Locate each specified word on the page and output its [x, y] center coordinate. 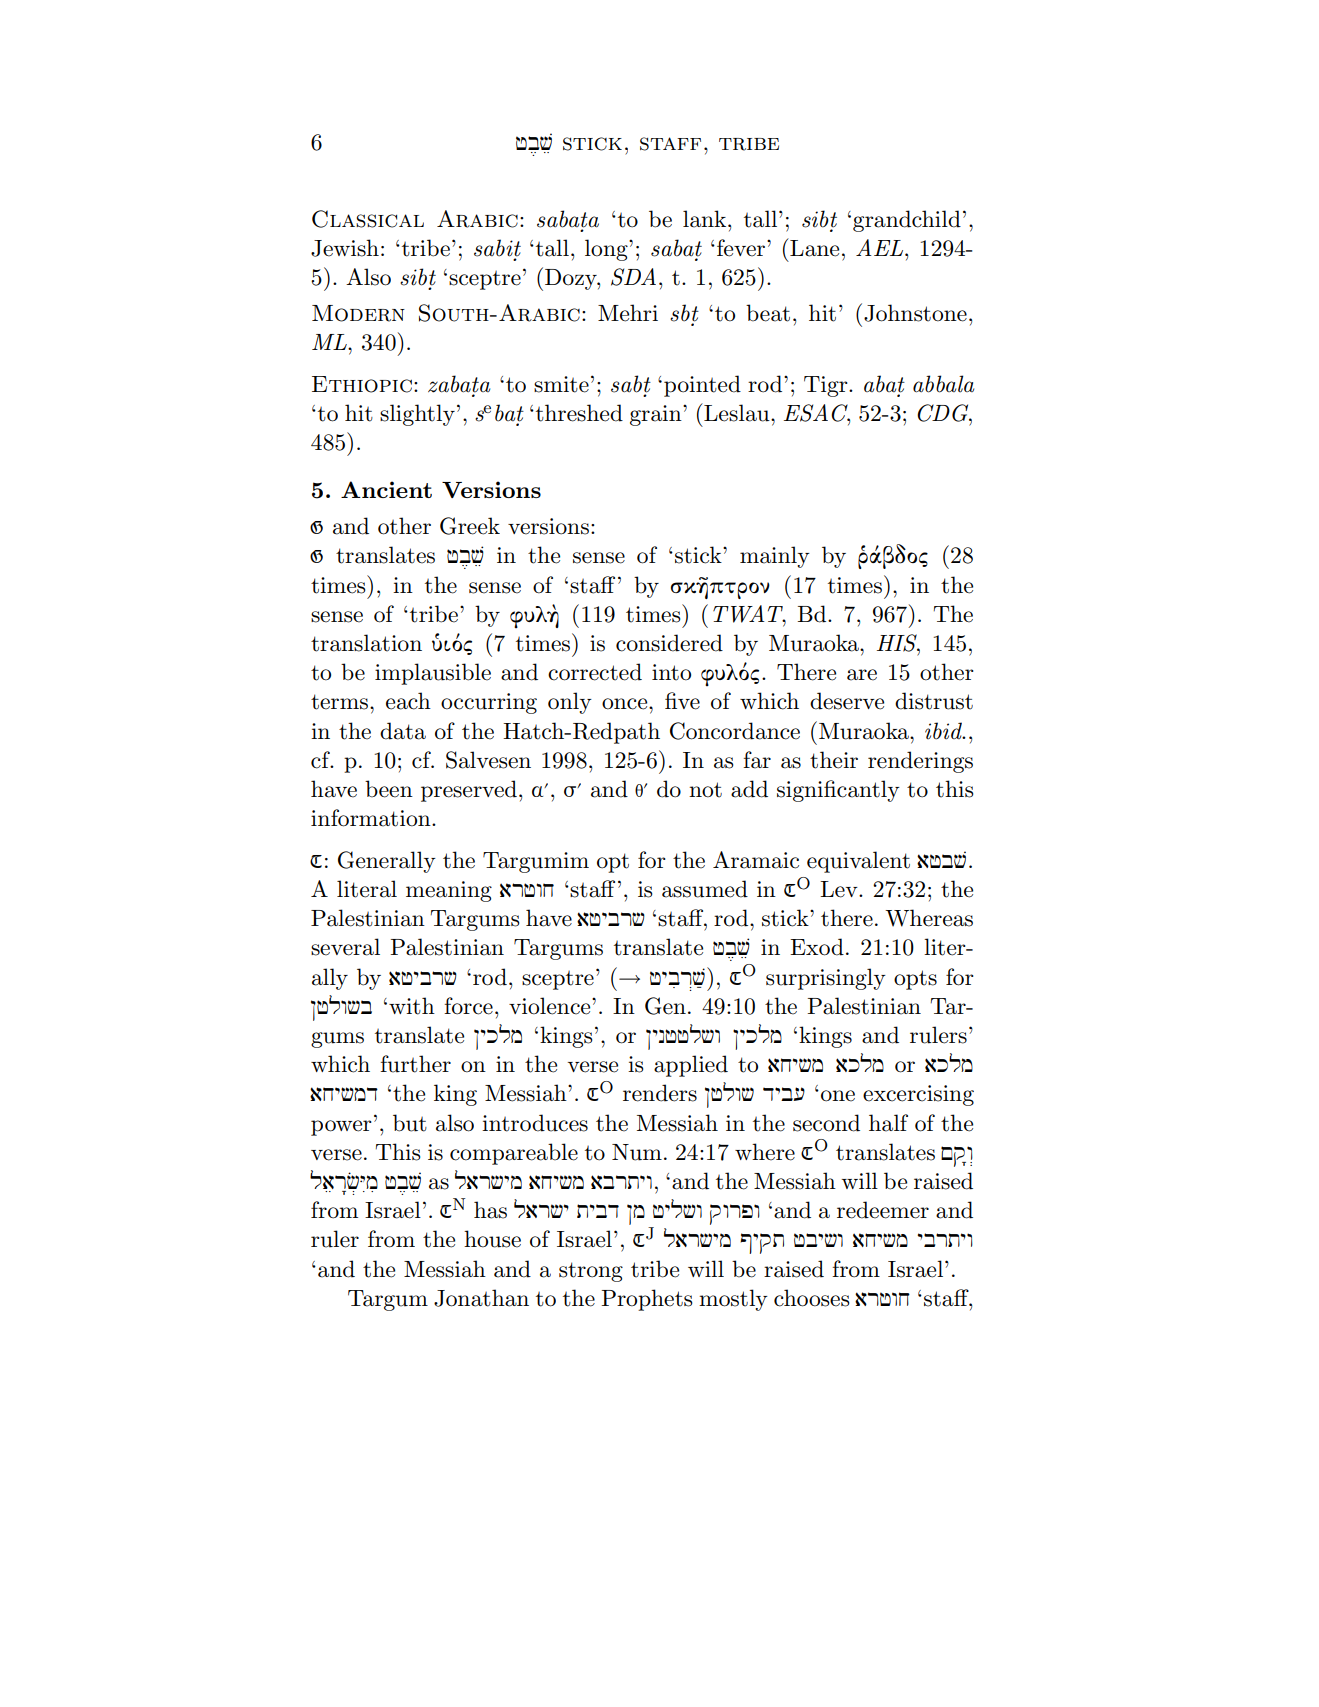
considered [669, 643]
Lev [840, 889]
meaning [449, 891]
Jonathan [481, 1298]
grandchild [907, 221]
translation [366, 643]
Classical [368, 219]
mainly [775, 557]
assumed [705, 889]
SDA [633, 277]
